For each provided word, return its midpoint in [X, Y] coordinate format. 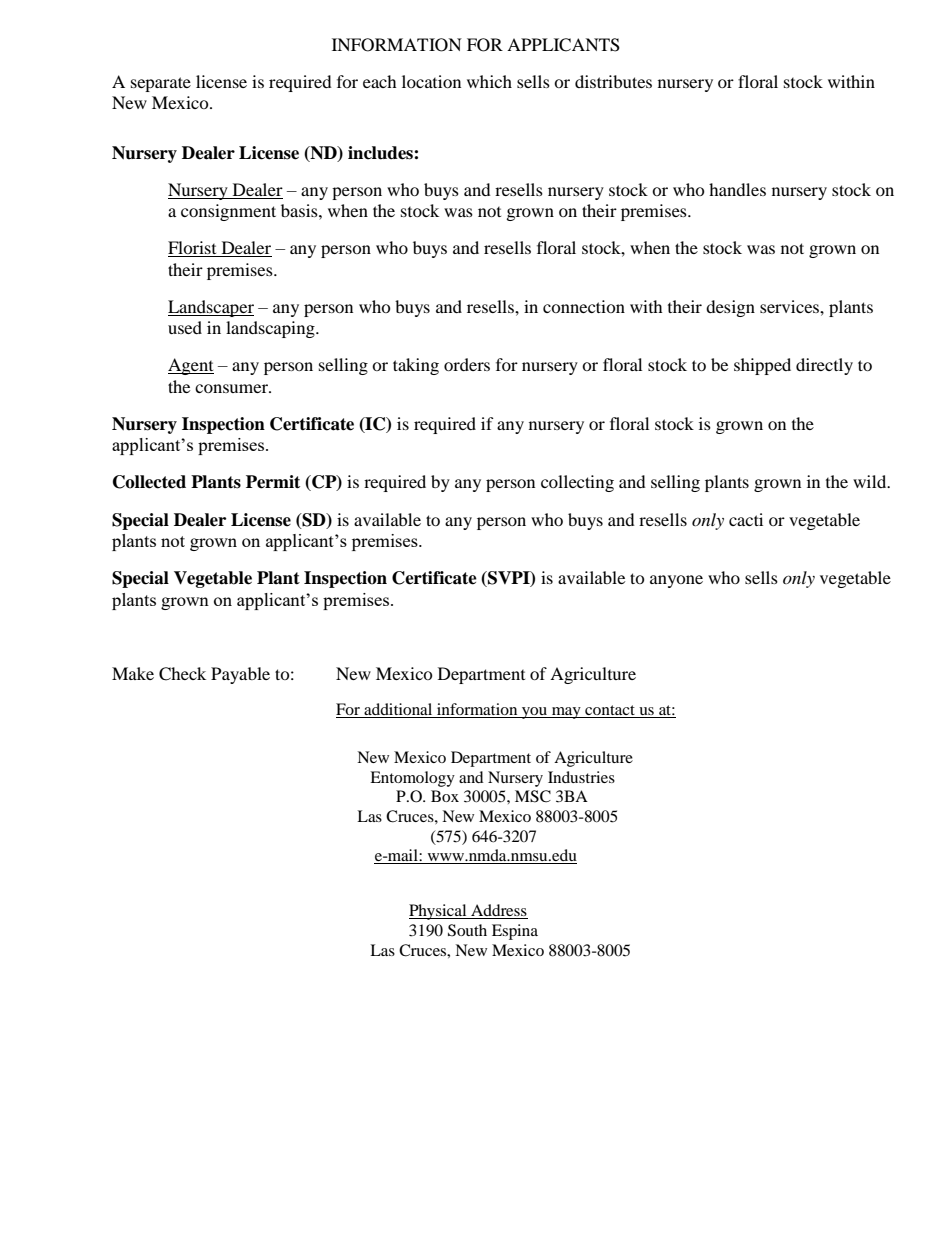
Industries [581, 777]
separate [161, 84]
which [489, 81]
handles [737, 189]
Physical [439, 912]
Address [498, 911]
